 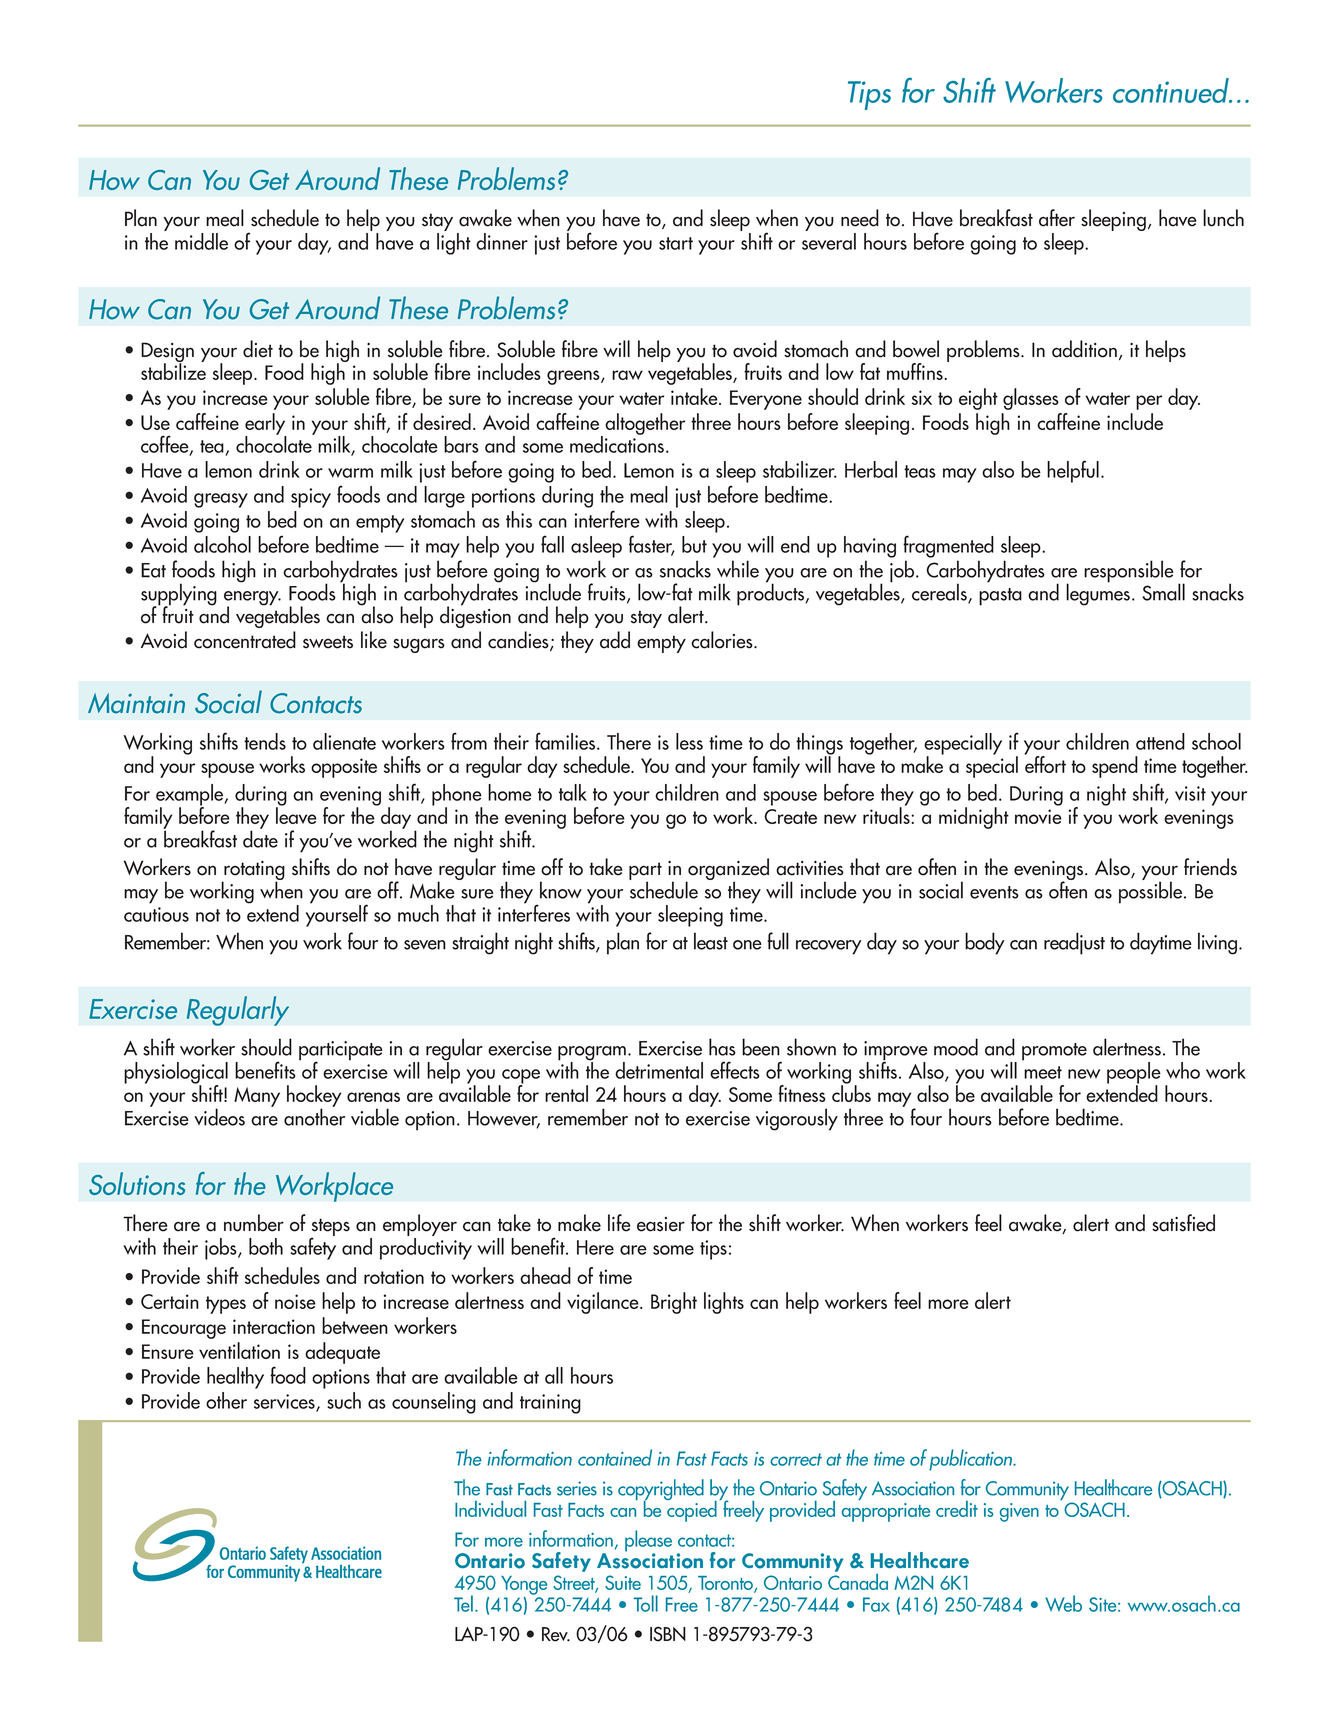 I want to click on Tel, so click(x=463, y=1603).
